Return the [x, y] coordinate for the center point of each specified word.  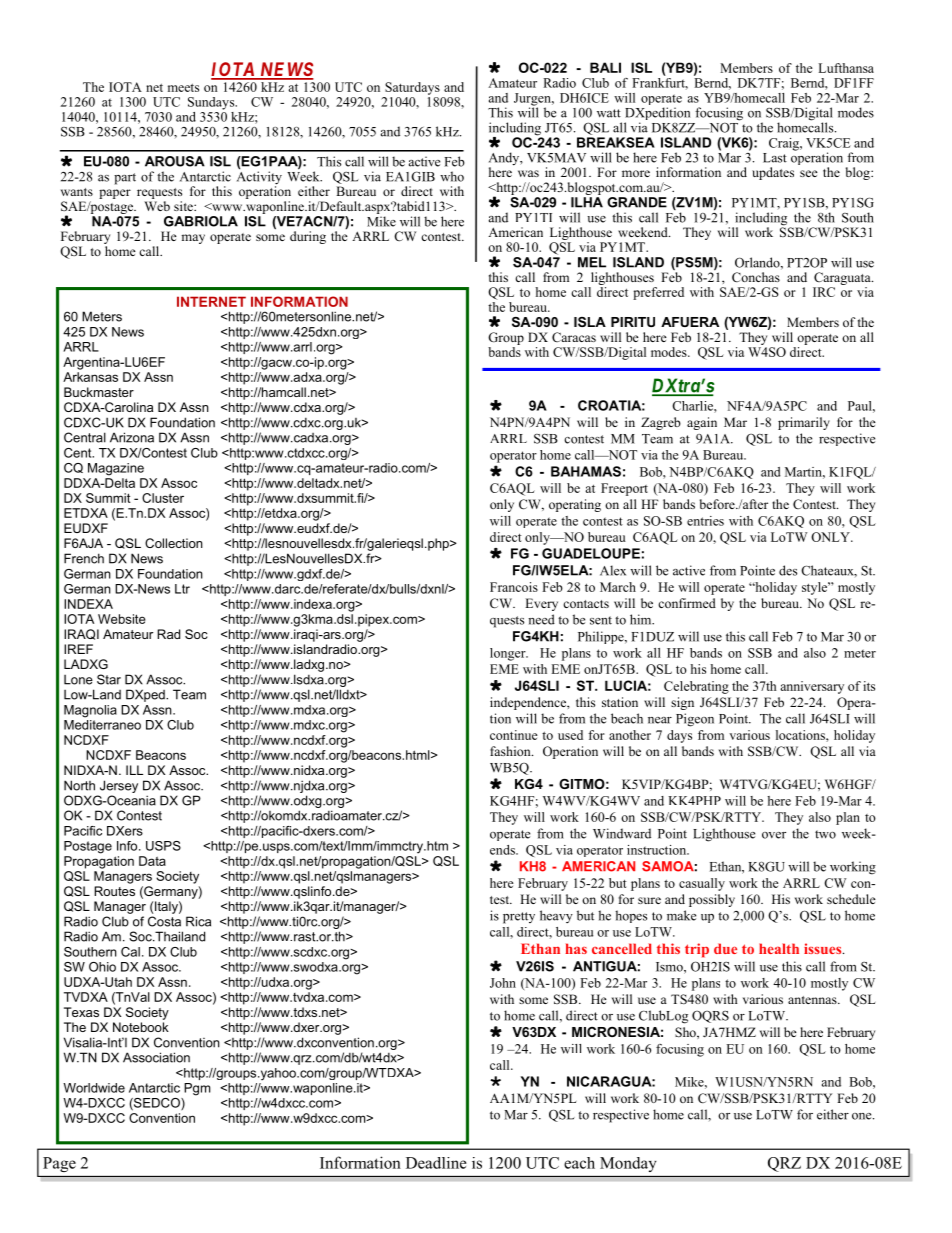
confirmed [687, 603]
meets [183, 88]
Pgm [197, 1089]
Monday [628, 1164]
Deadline [436, 1163]
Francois [514, 587]
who [452, 176]
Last [775, 158]
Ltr [182, 589]
